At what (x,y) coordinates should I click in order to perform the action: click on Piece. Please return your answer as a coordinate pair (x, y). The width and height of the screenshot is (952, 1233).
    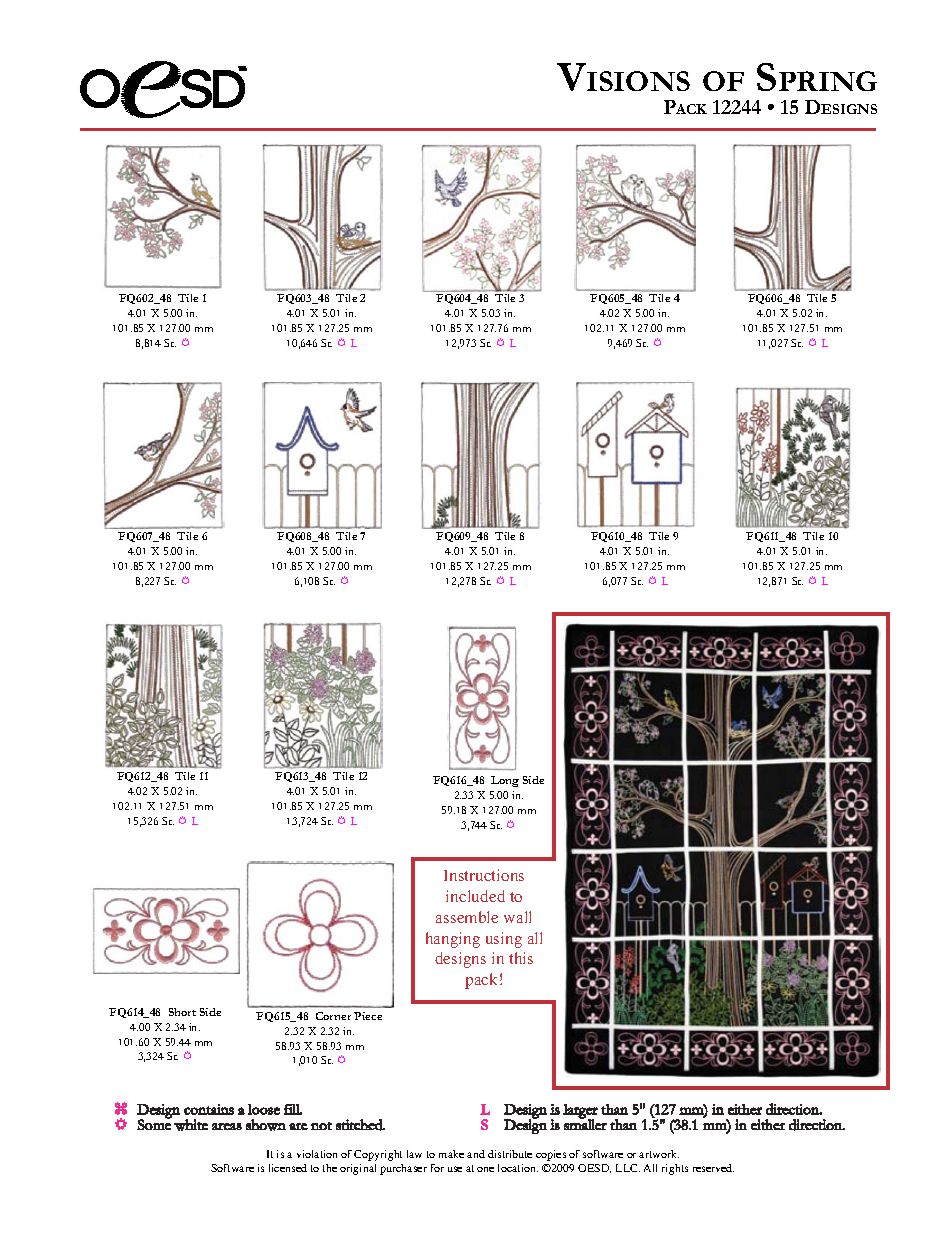
    Looking at the image, I should click on (368, 1016).
